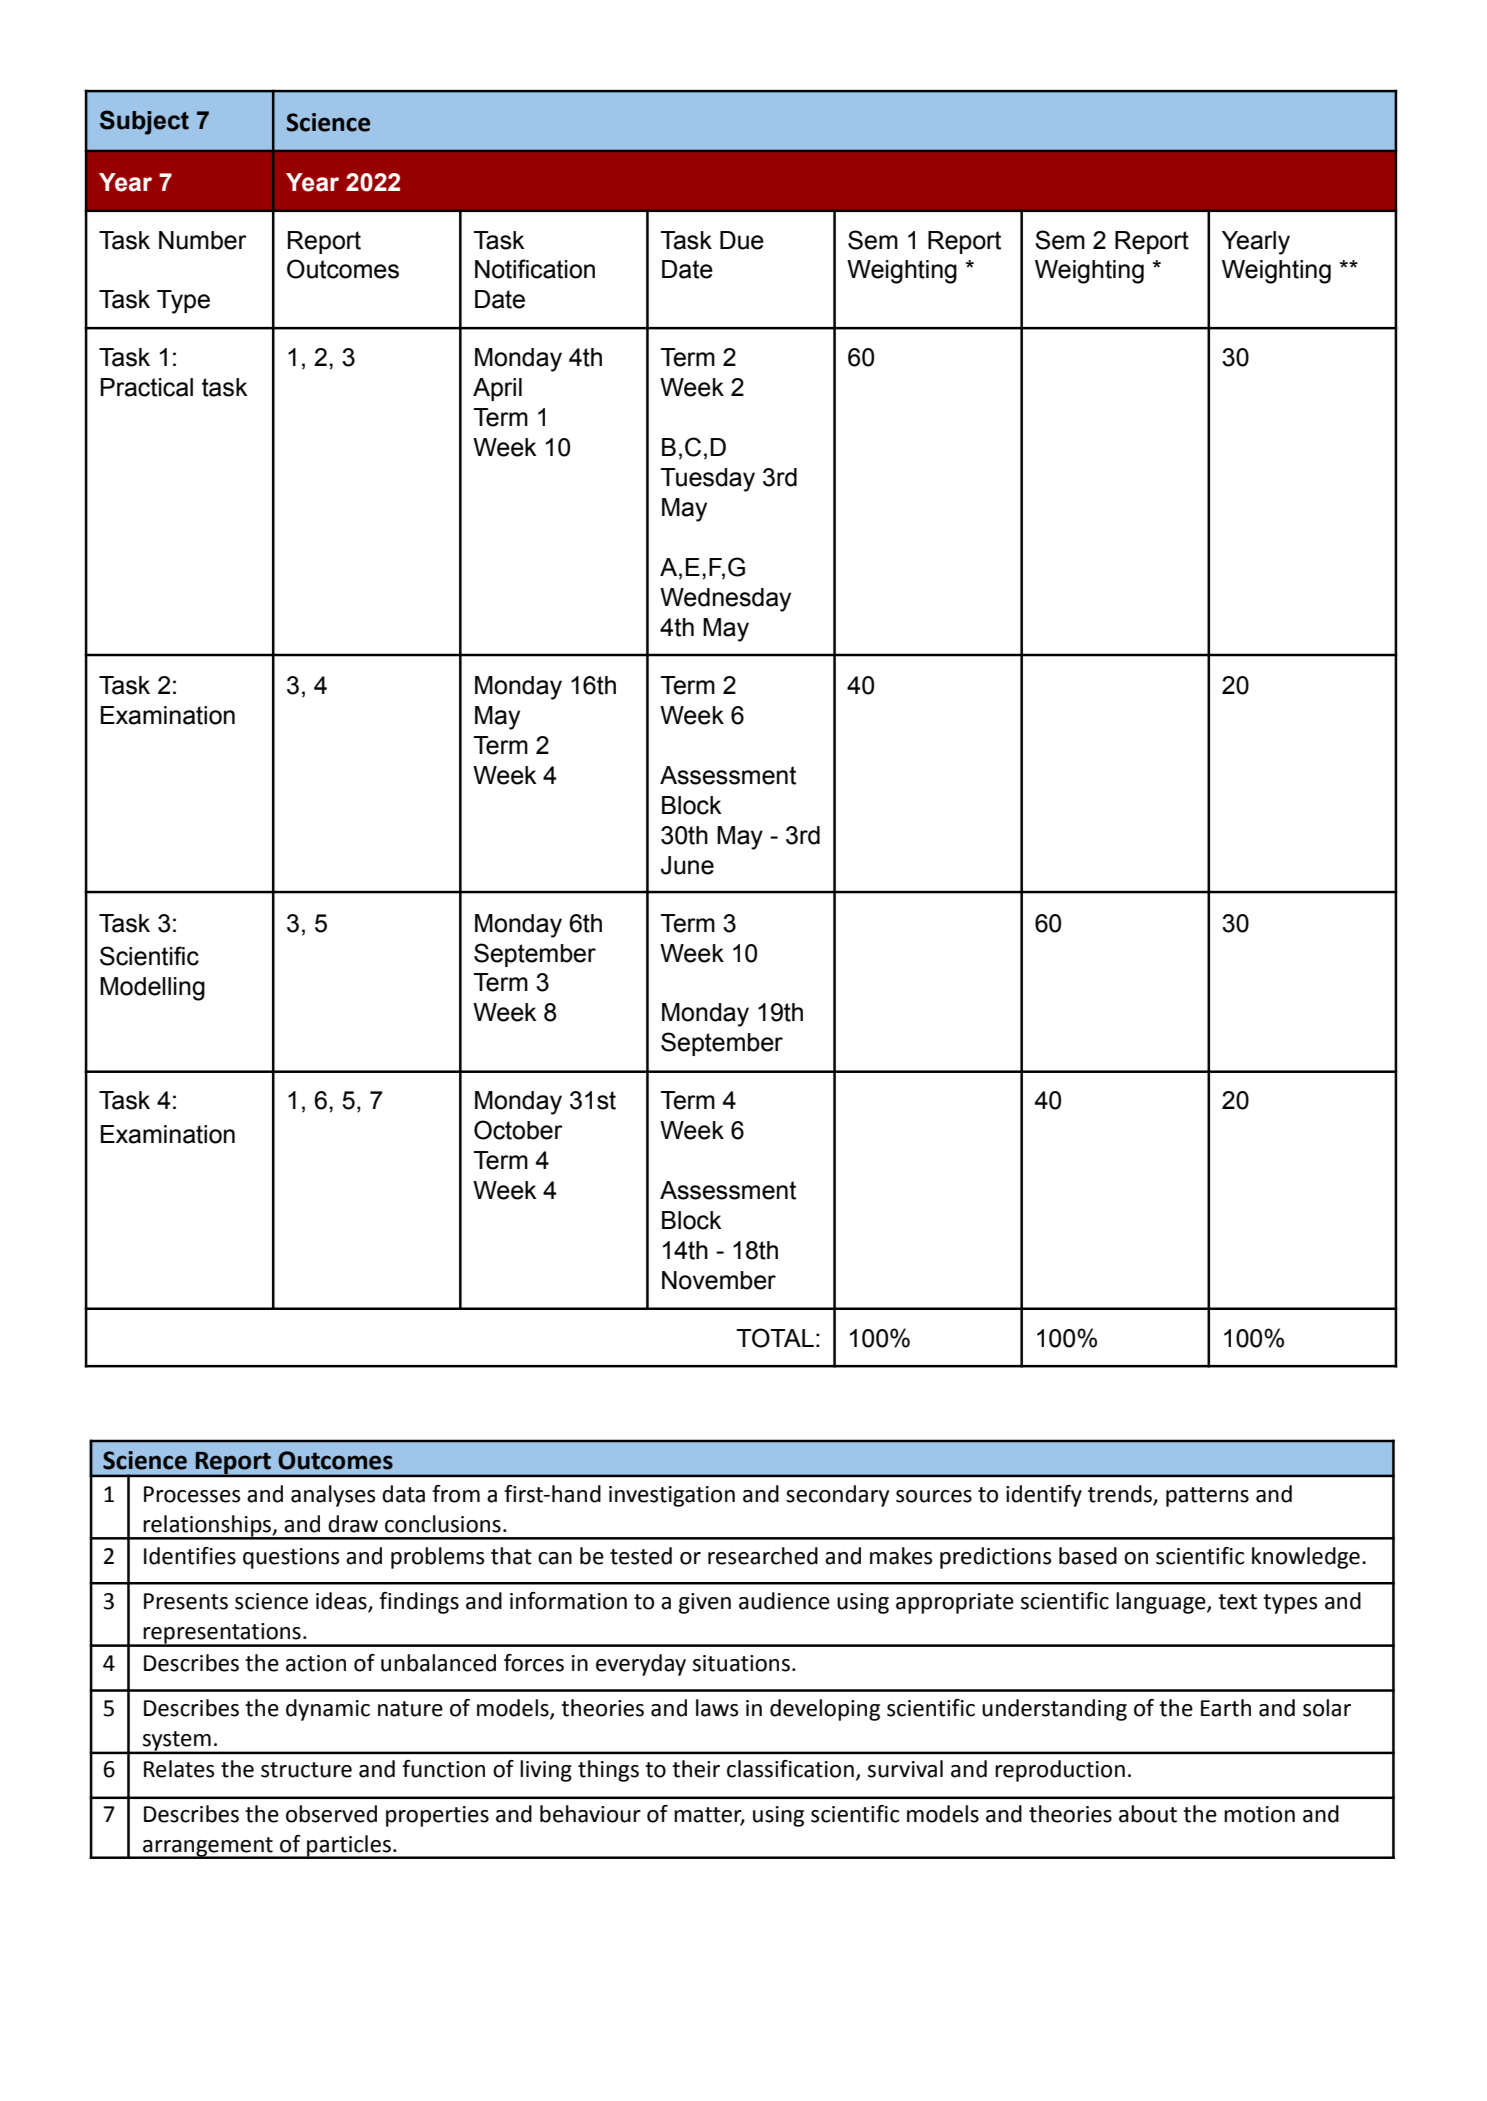  What do you see at coordinates (687, 865) in the image?
I see `June` at bounding box center [687, 865].
